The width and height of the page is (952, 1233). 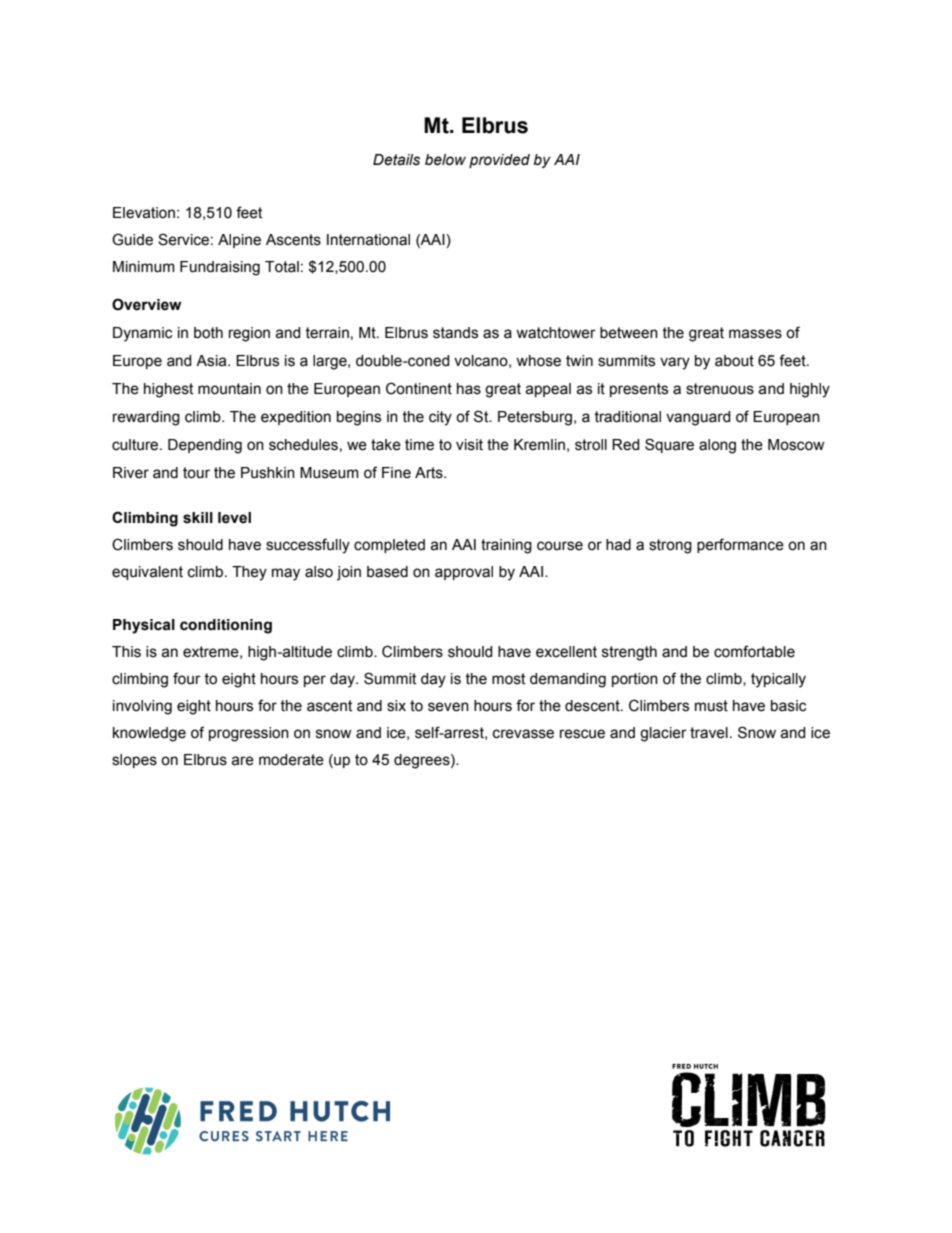 What do you see at coordinates (144, 213) in the page?
I see `Elevation` at bounding box center [144, 213].
